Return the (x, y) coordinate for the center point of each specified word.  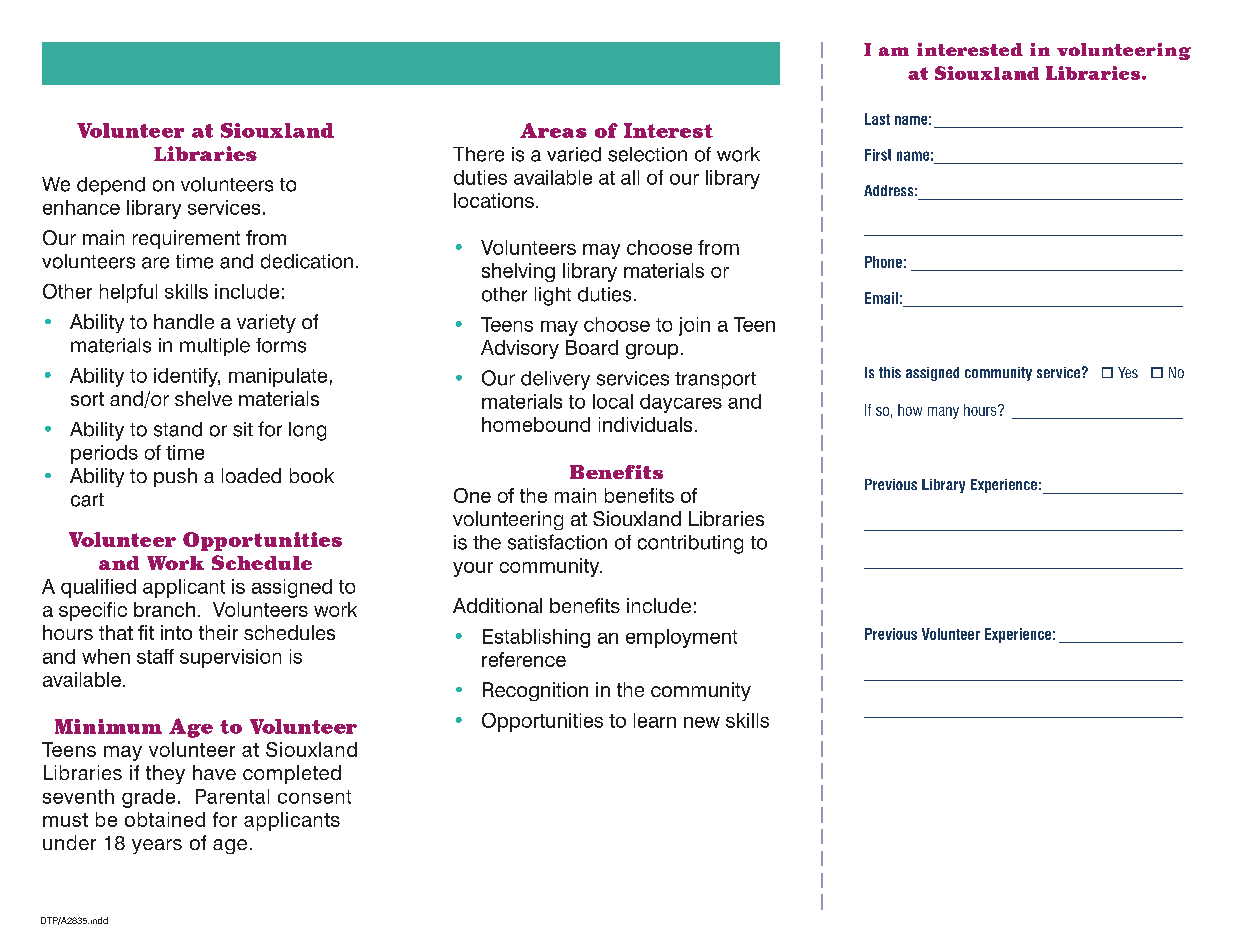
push (175, 477)
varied (574, 154)
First (878, 155)
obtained (165, 819)
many (943, 413)
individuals (645, 424)
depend (111, 186)
